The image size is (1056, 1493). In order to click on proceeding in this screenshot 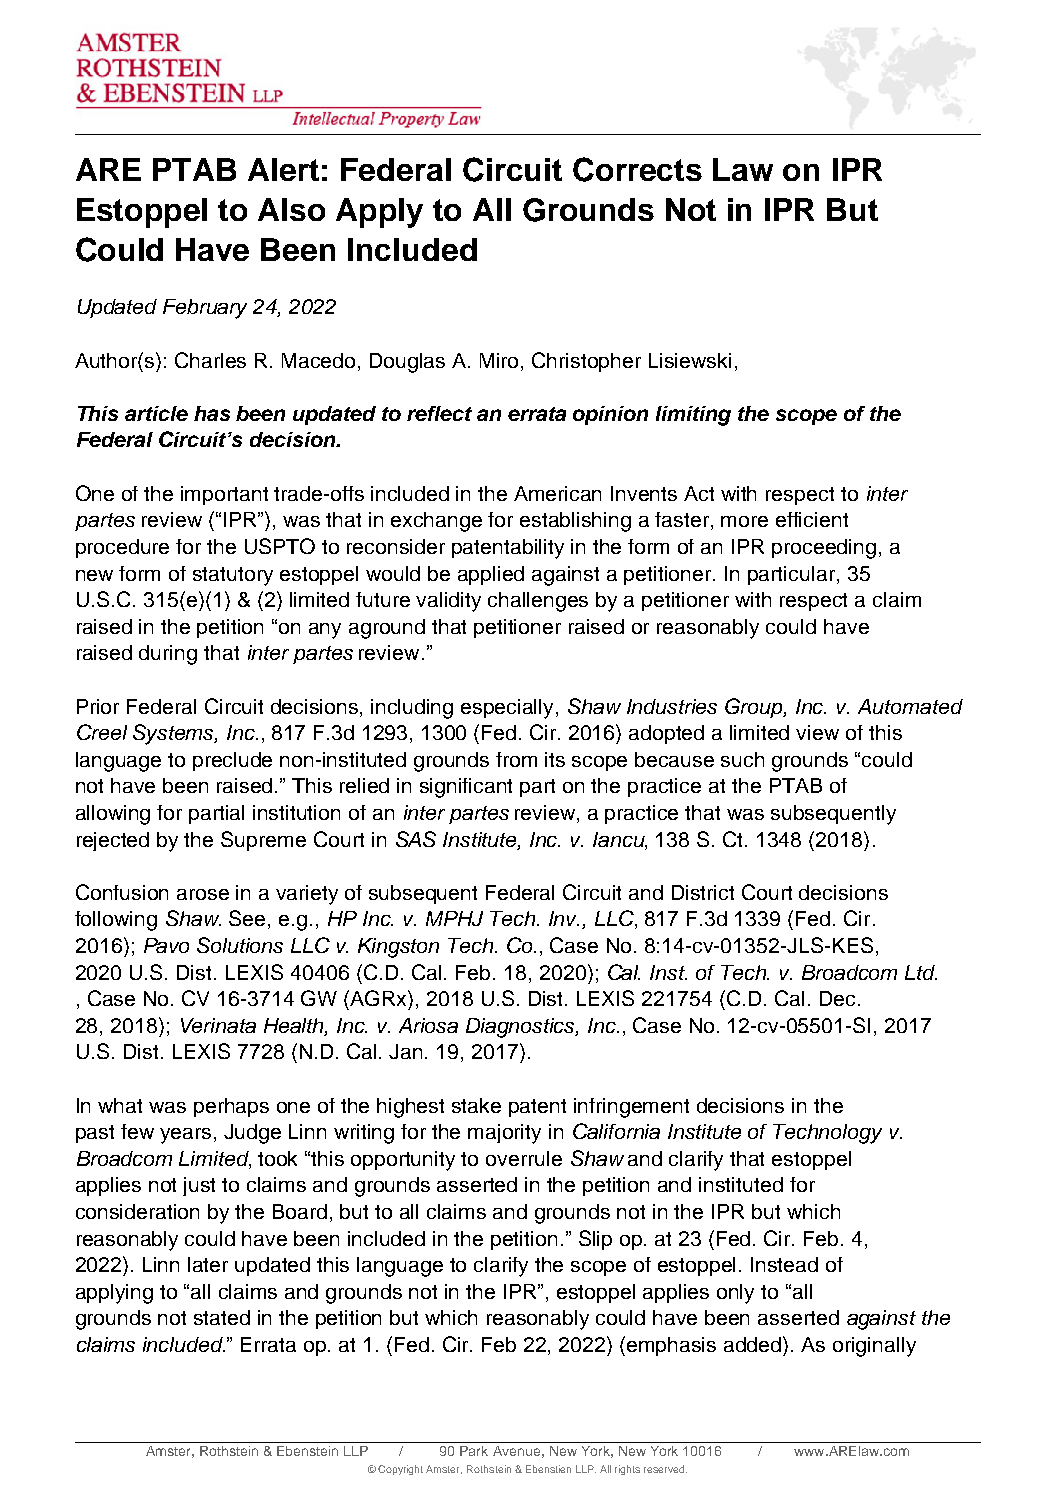, I will do `click(824, 549)`.
